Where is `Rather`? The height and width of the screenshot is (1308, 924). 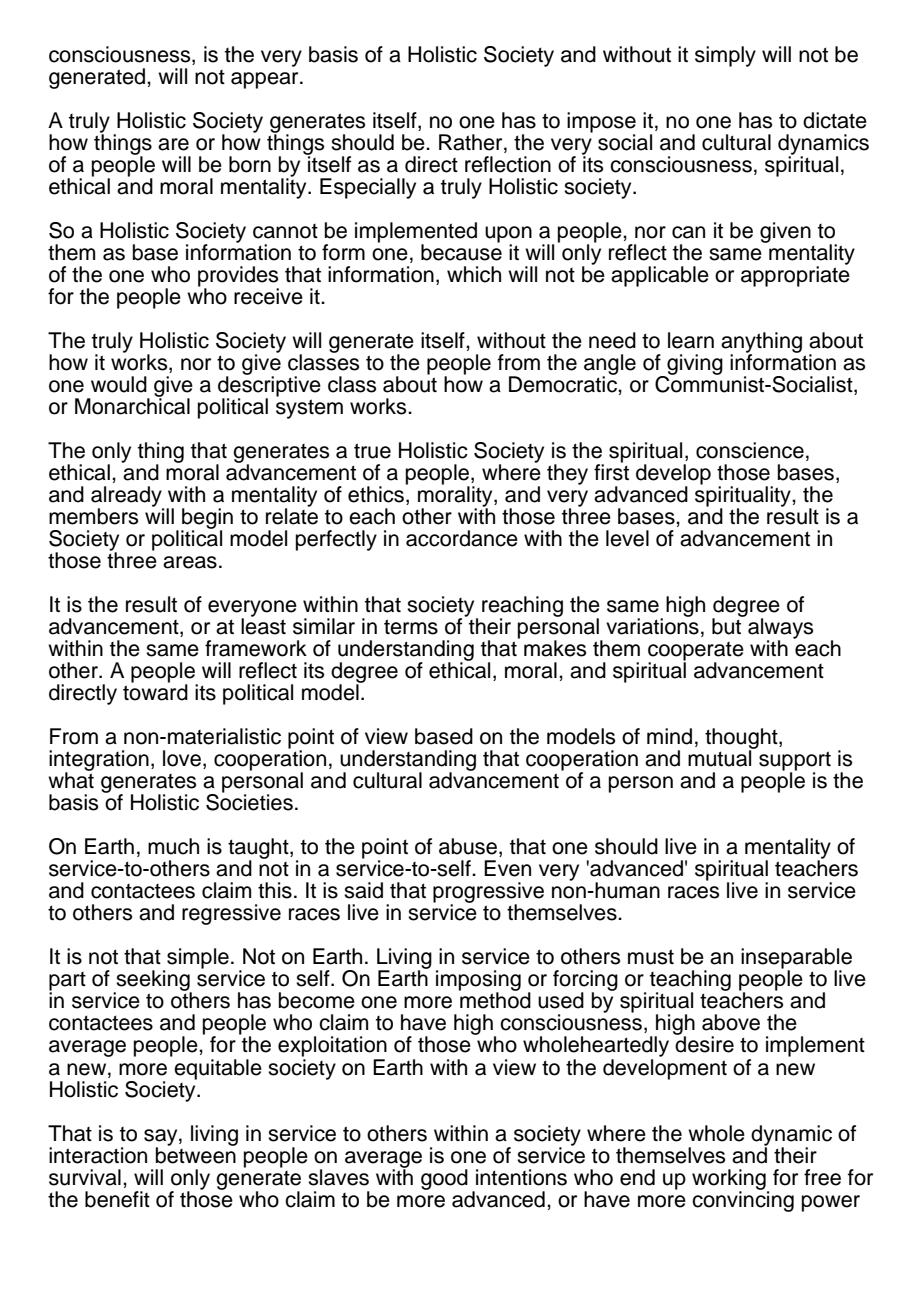
Rather is located at coordinates (472, 142).
